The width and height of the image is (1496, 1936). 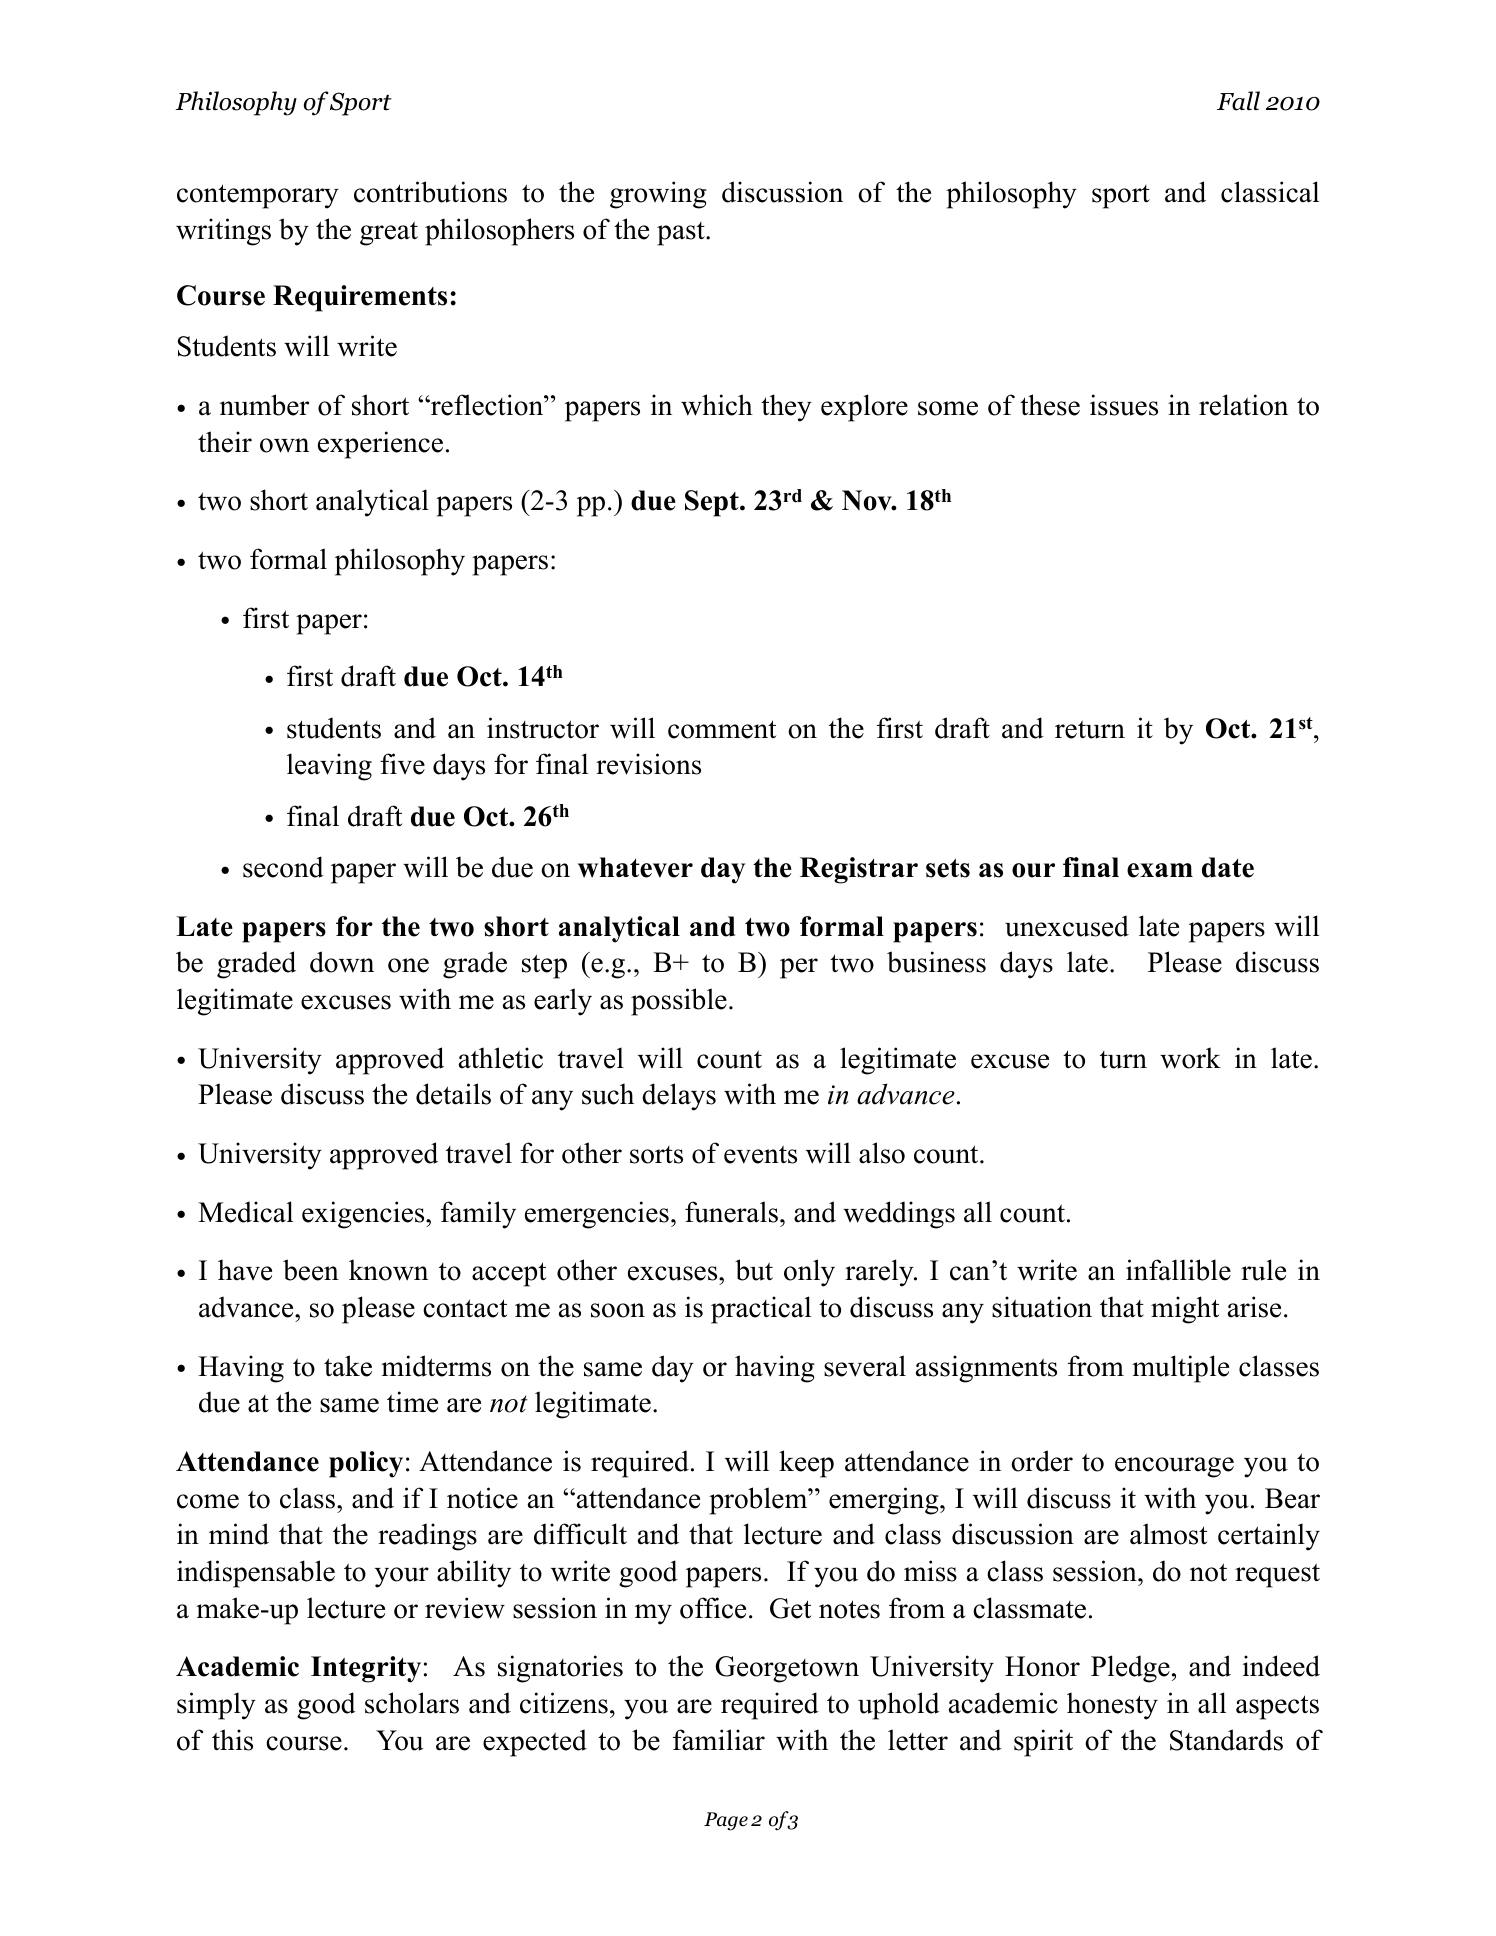 What do you see at coordinates (389, 233) in the image?
I see `great` at bounding box center [389, 233].
